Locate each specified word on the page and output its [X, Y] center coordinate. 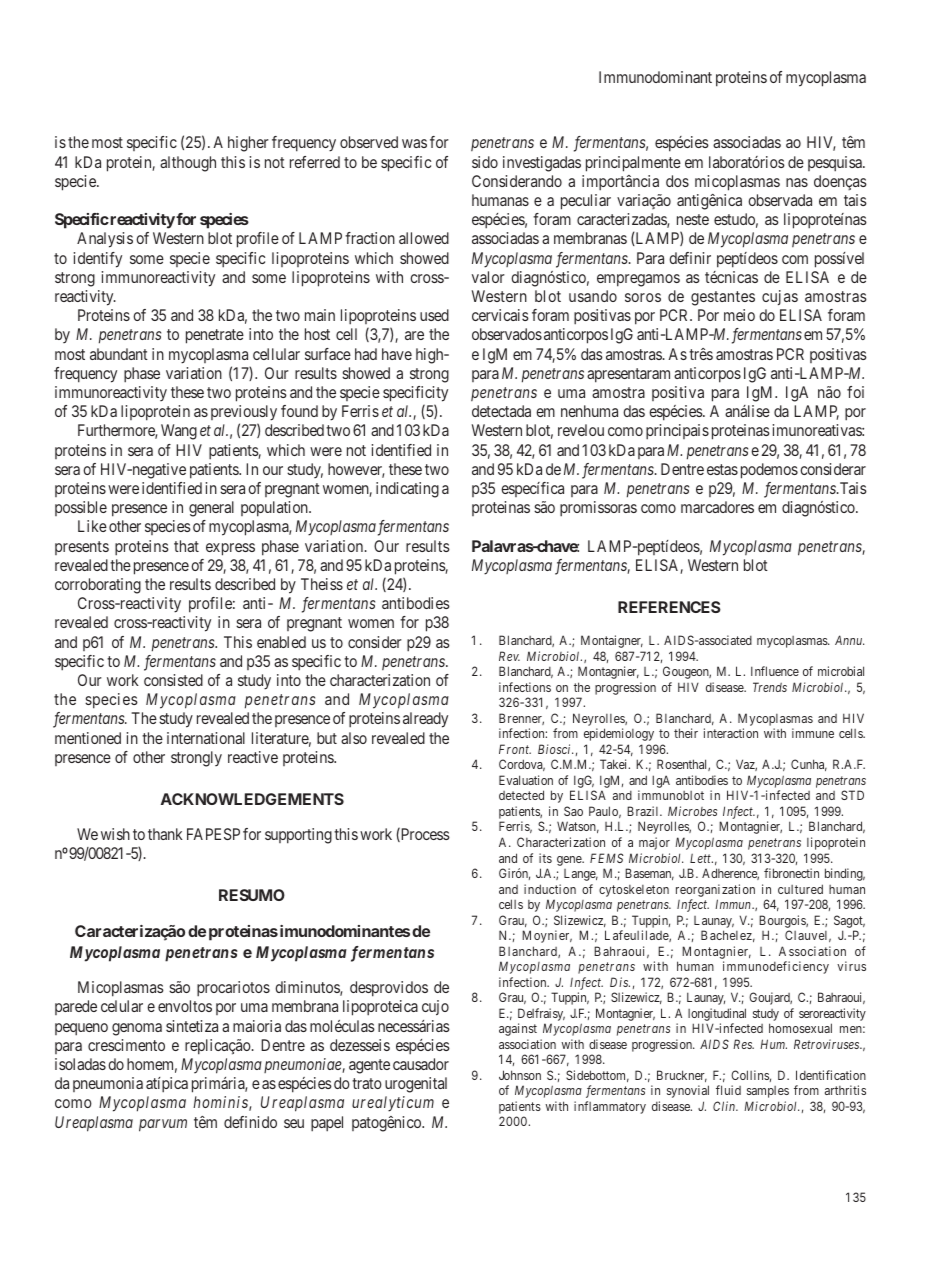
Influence [775, 671]
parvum [163, 1125]
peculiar [586, 202]
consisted [173, 680]
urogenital [416, 1085]
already [425, 720]
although [188, 164]
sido [485, 162]
